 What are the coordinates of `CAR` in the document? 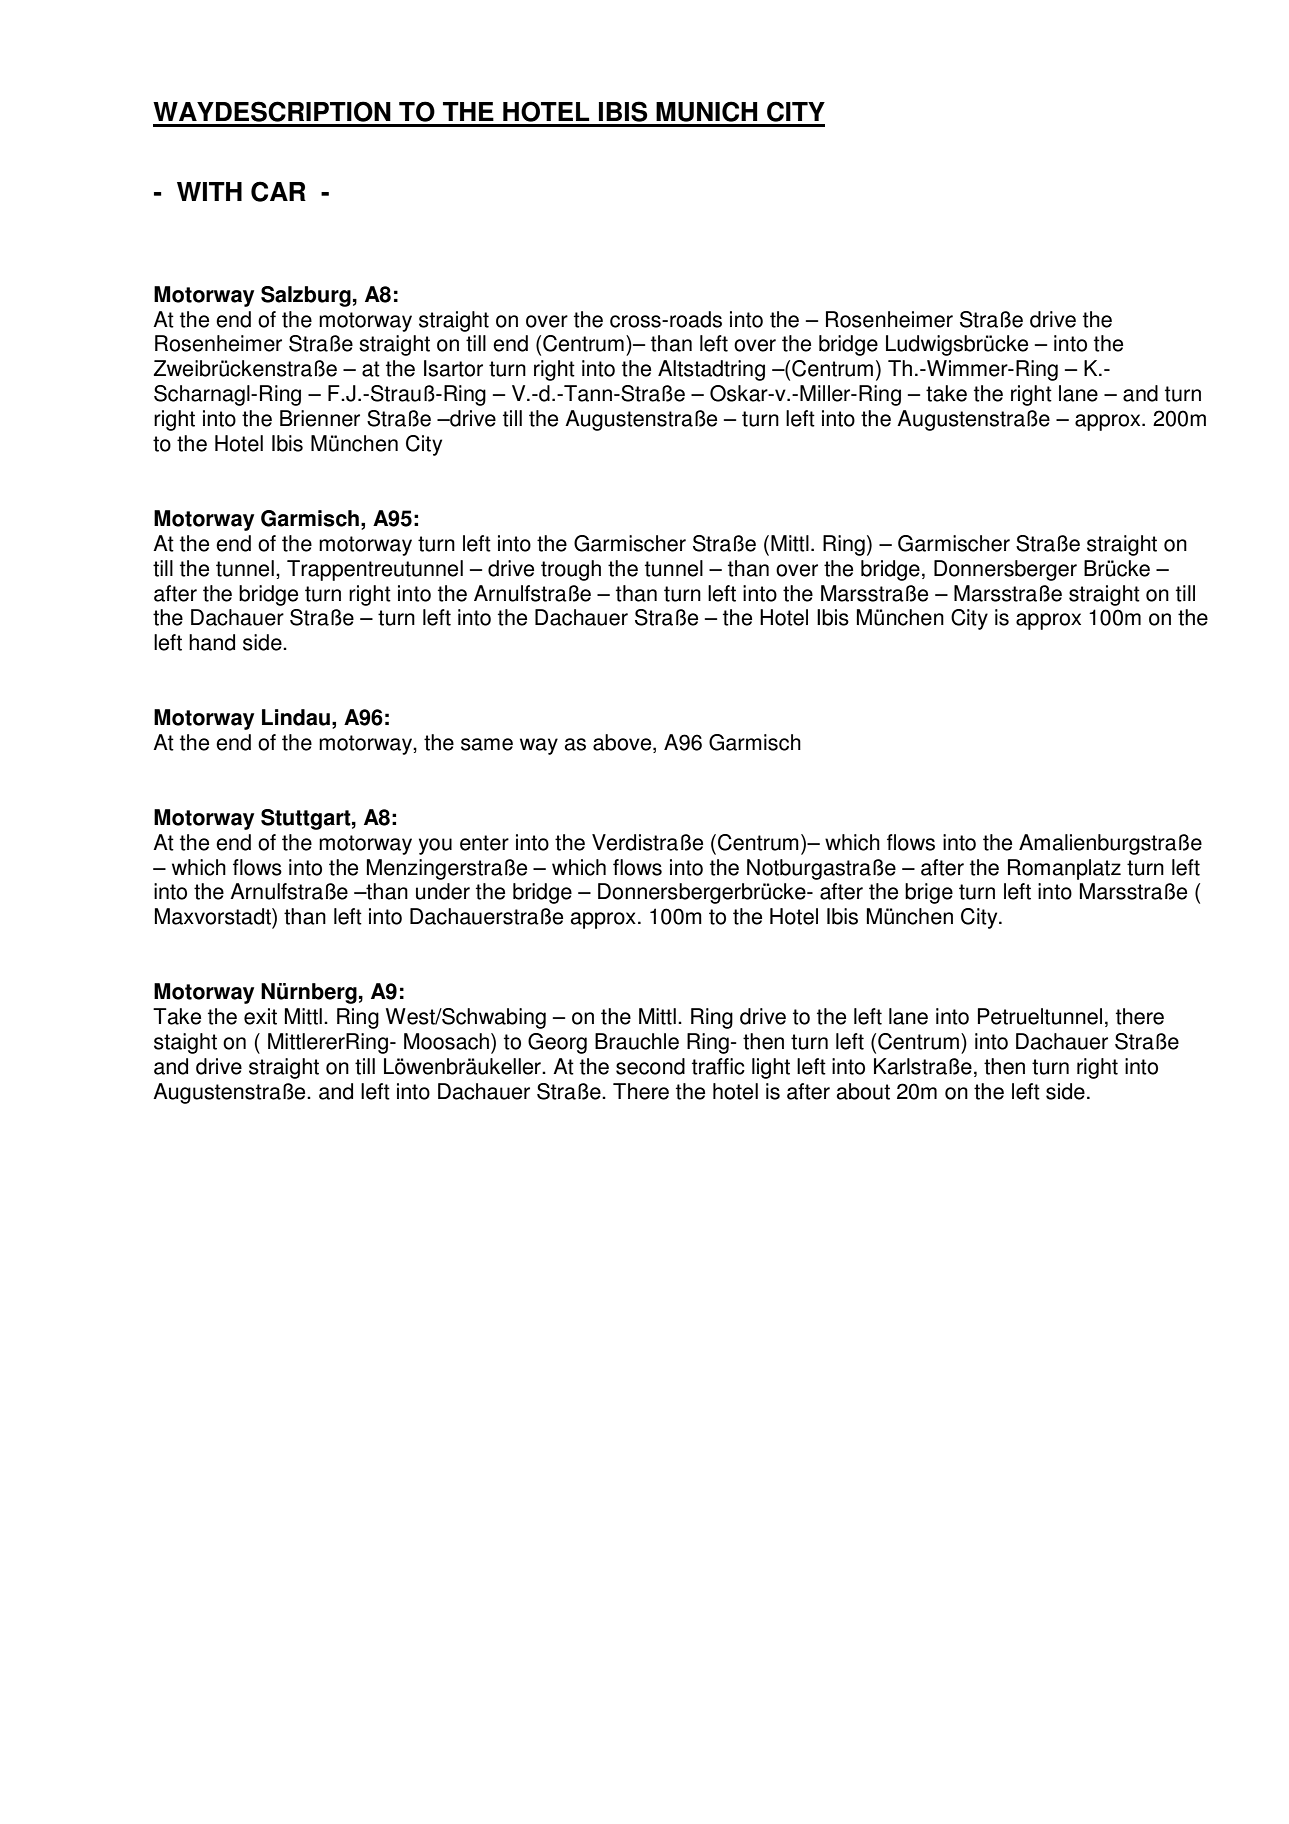 It's located at (278, 191).
